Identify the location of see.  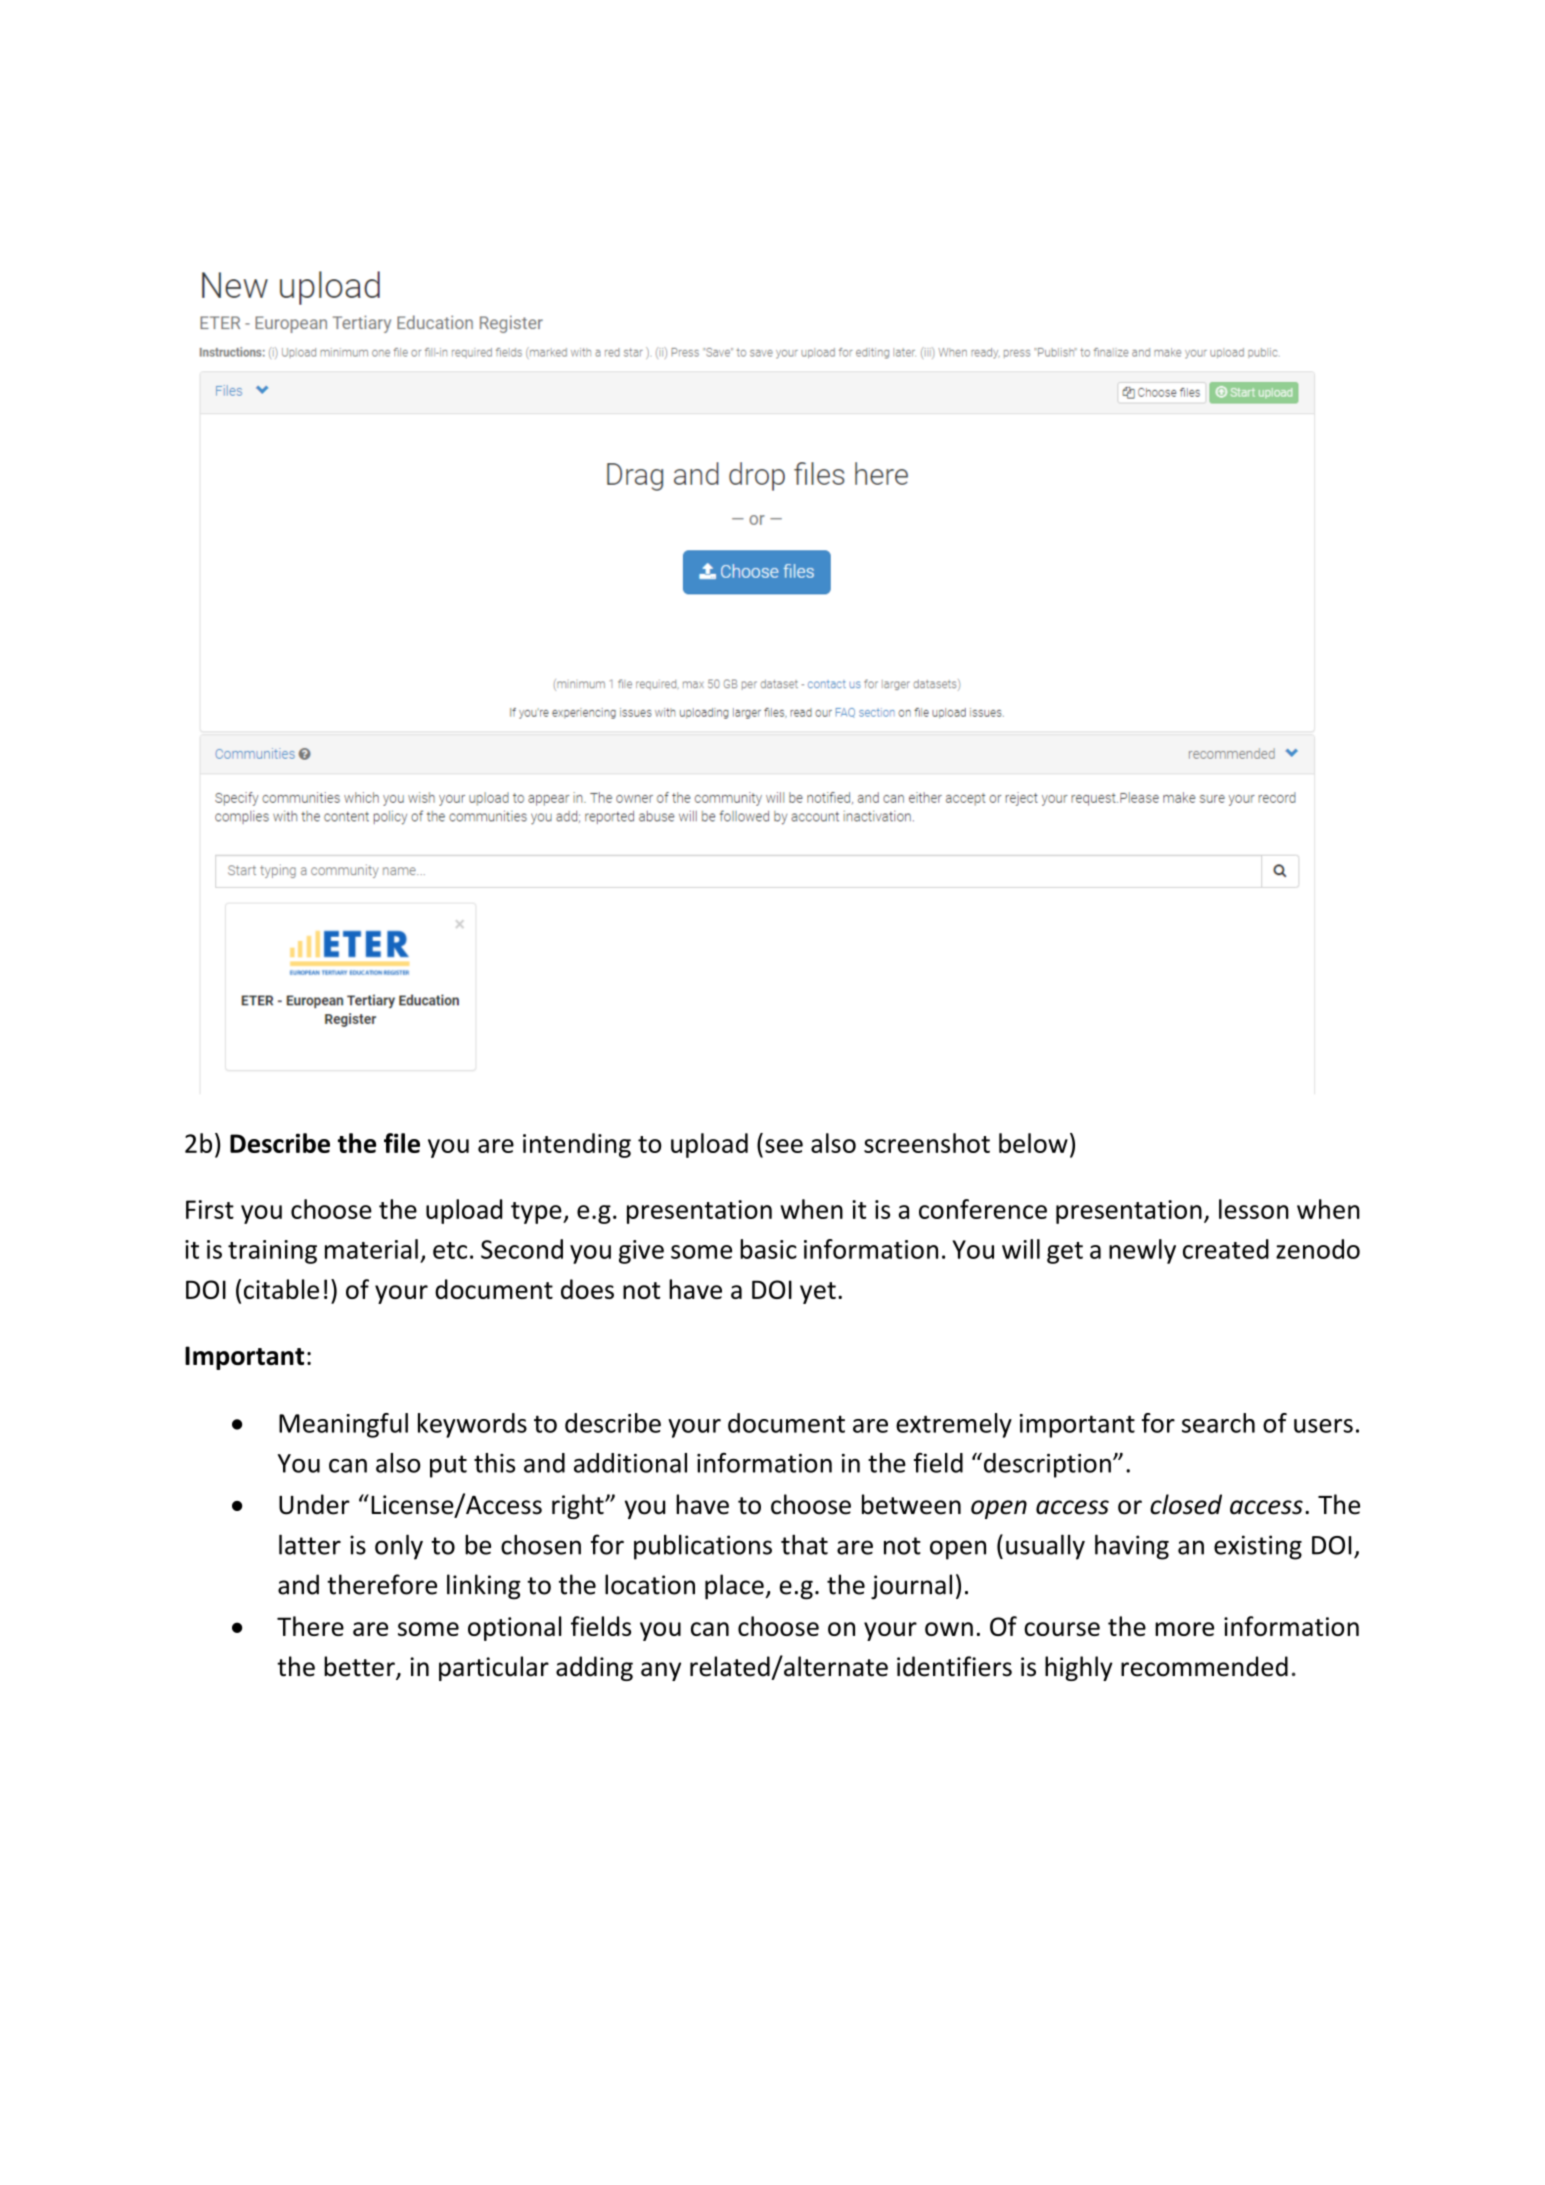
(784, 1146).
